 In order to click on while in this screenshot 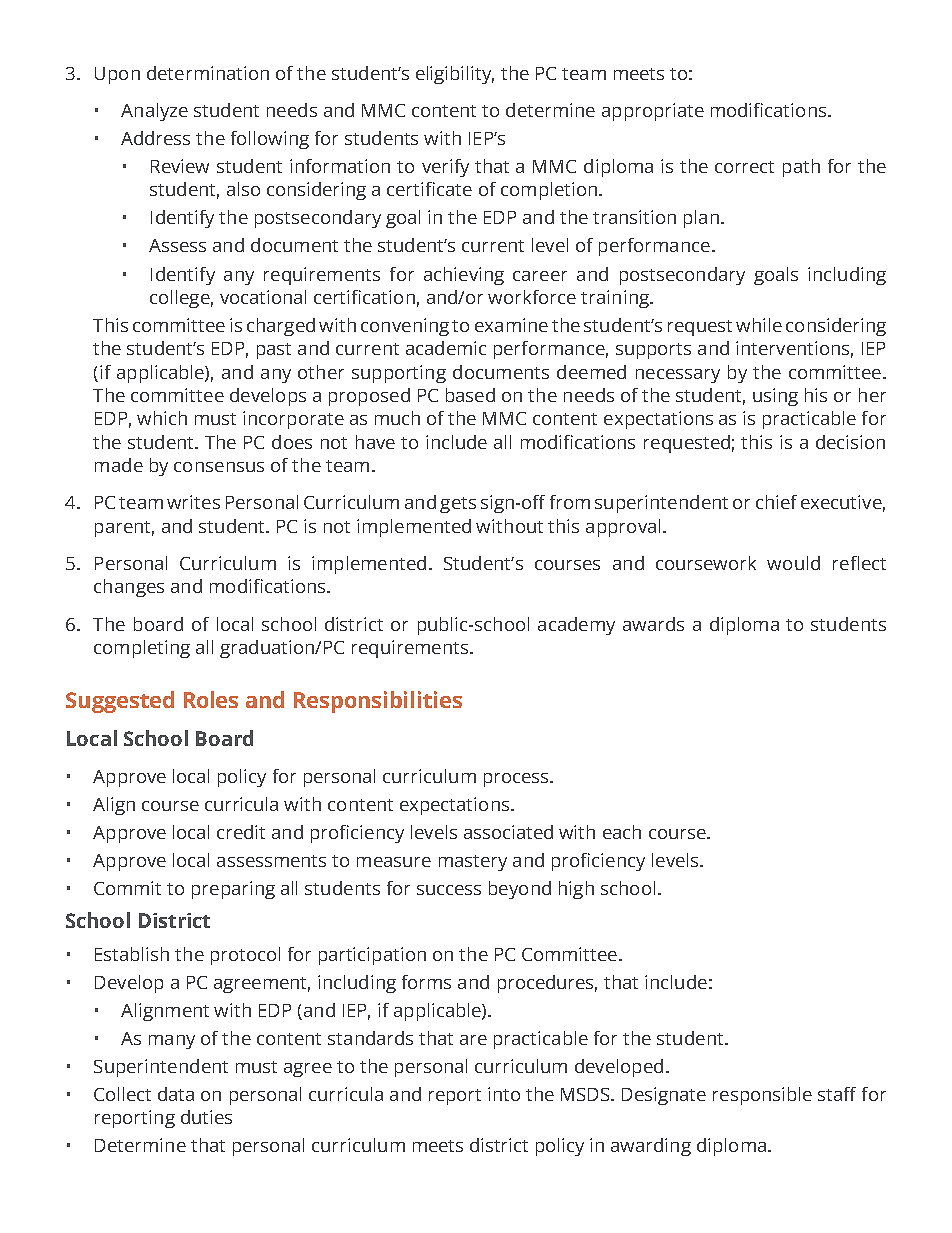, I will do `click(759, 325)`.
